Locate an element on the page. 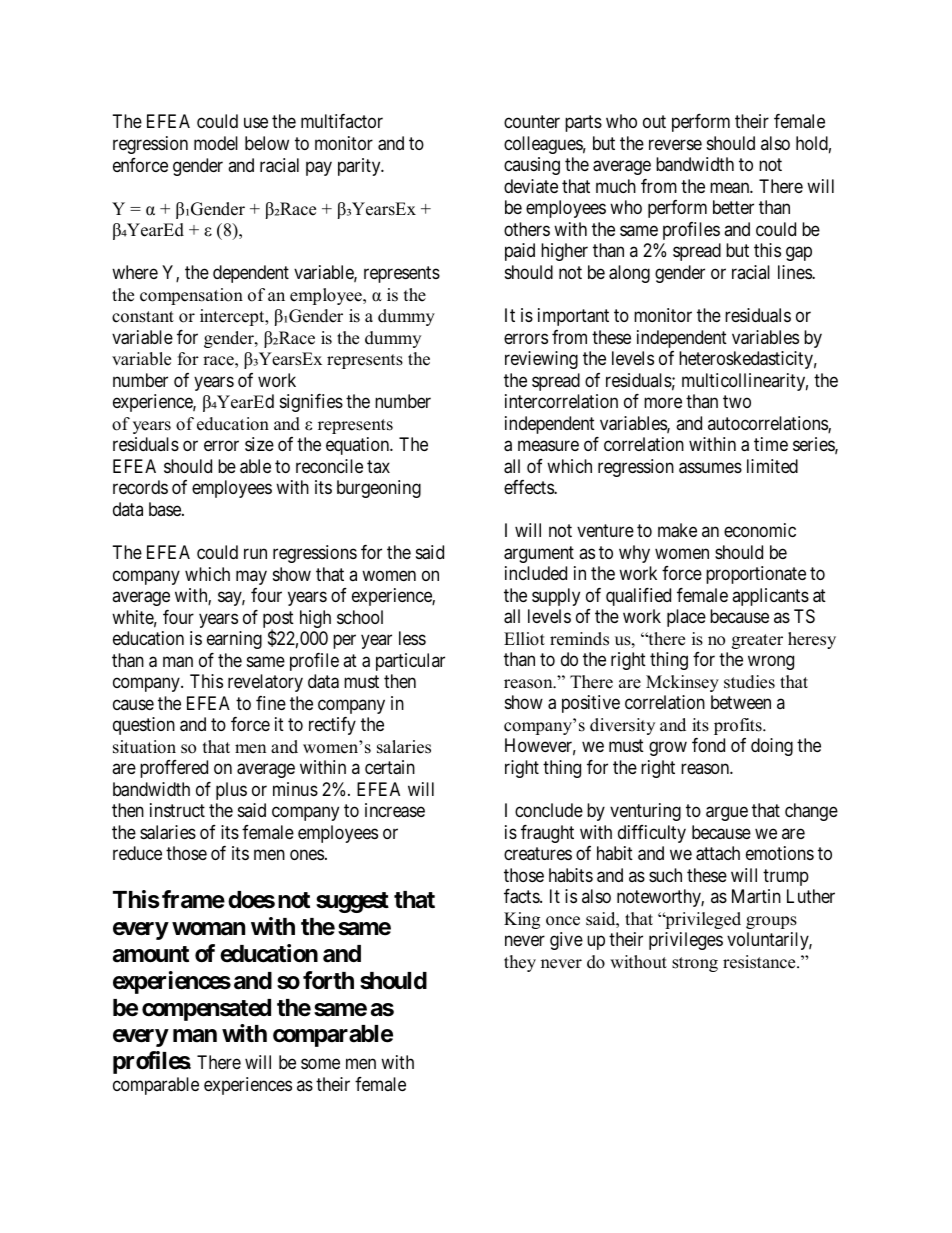  causing is located at coordinates (532, 166).
